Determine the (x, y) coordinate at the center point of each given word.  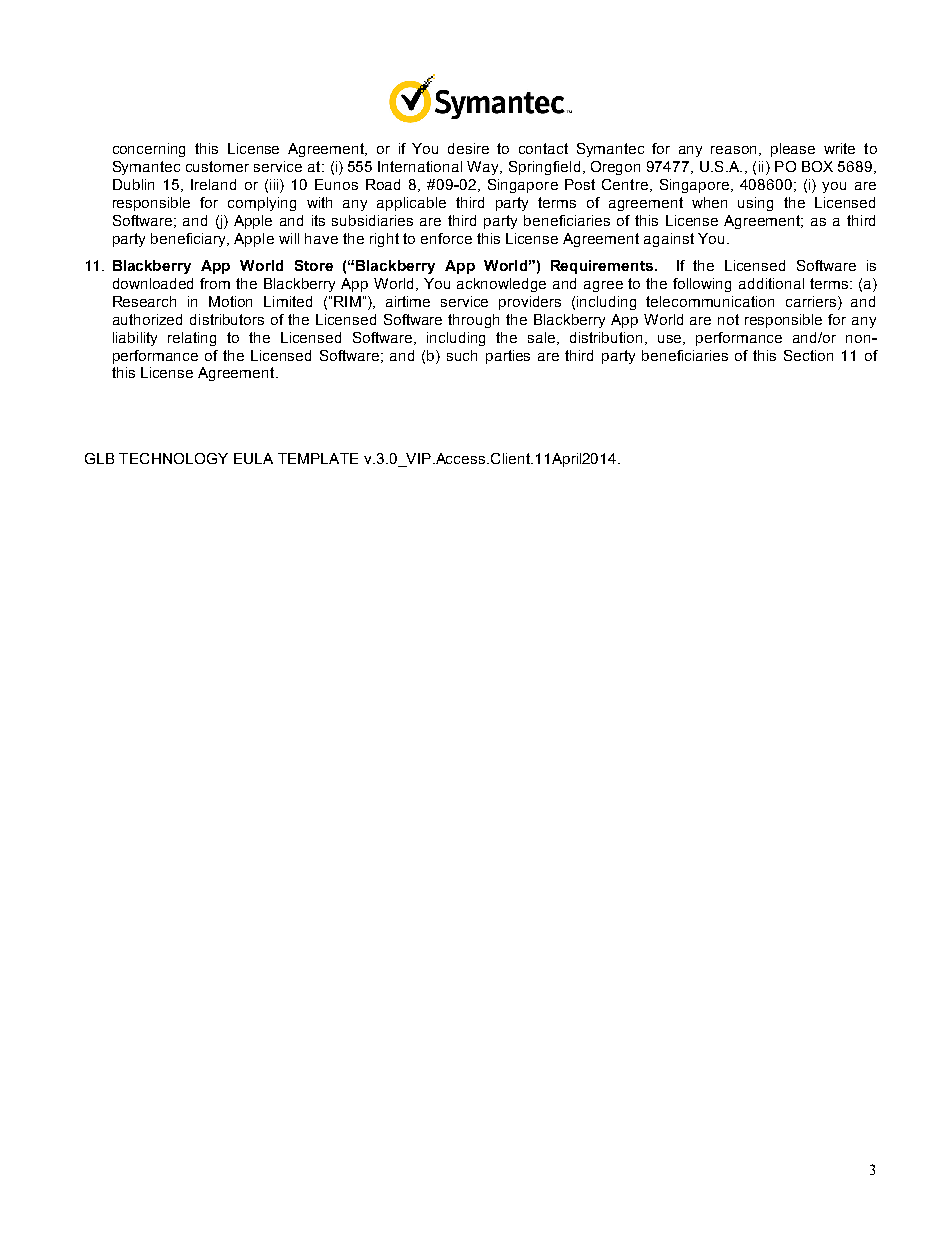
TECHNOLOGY (173, 458)
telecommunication (710, 301)
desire (468, 148)
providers (530, 303)
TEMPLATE (318, 458)
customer (217, 166)
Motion (230, 301)
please (793, 150)
